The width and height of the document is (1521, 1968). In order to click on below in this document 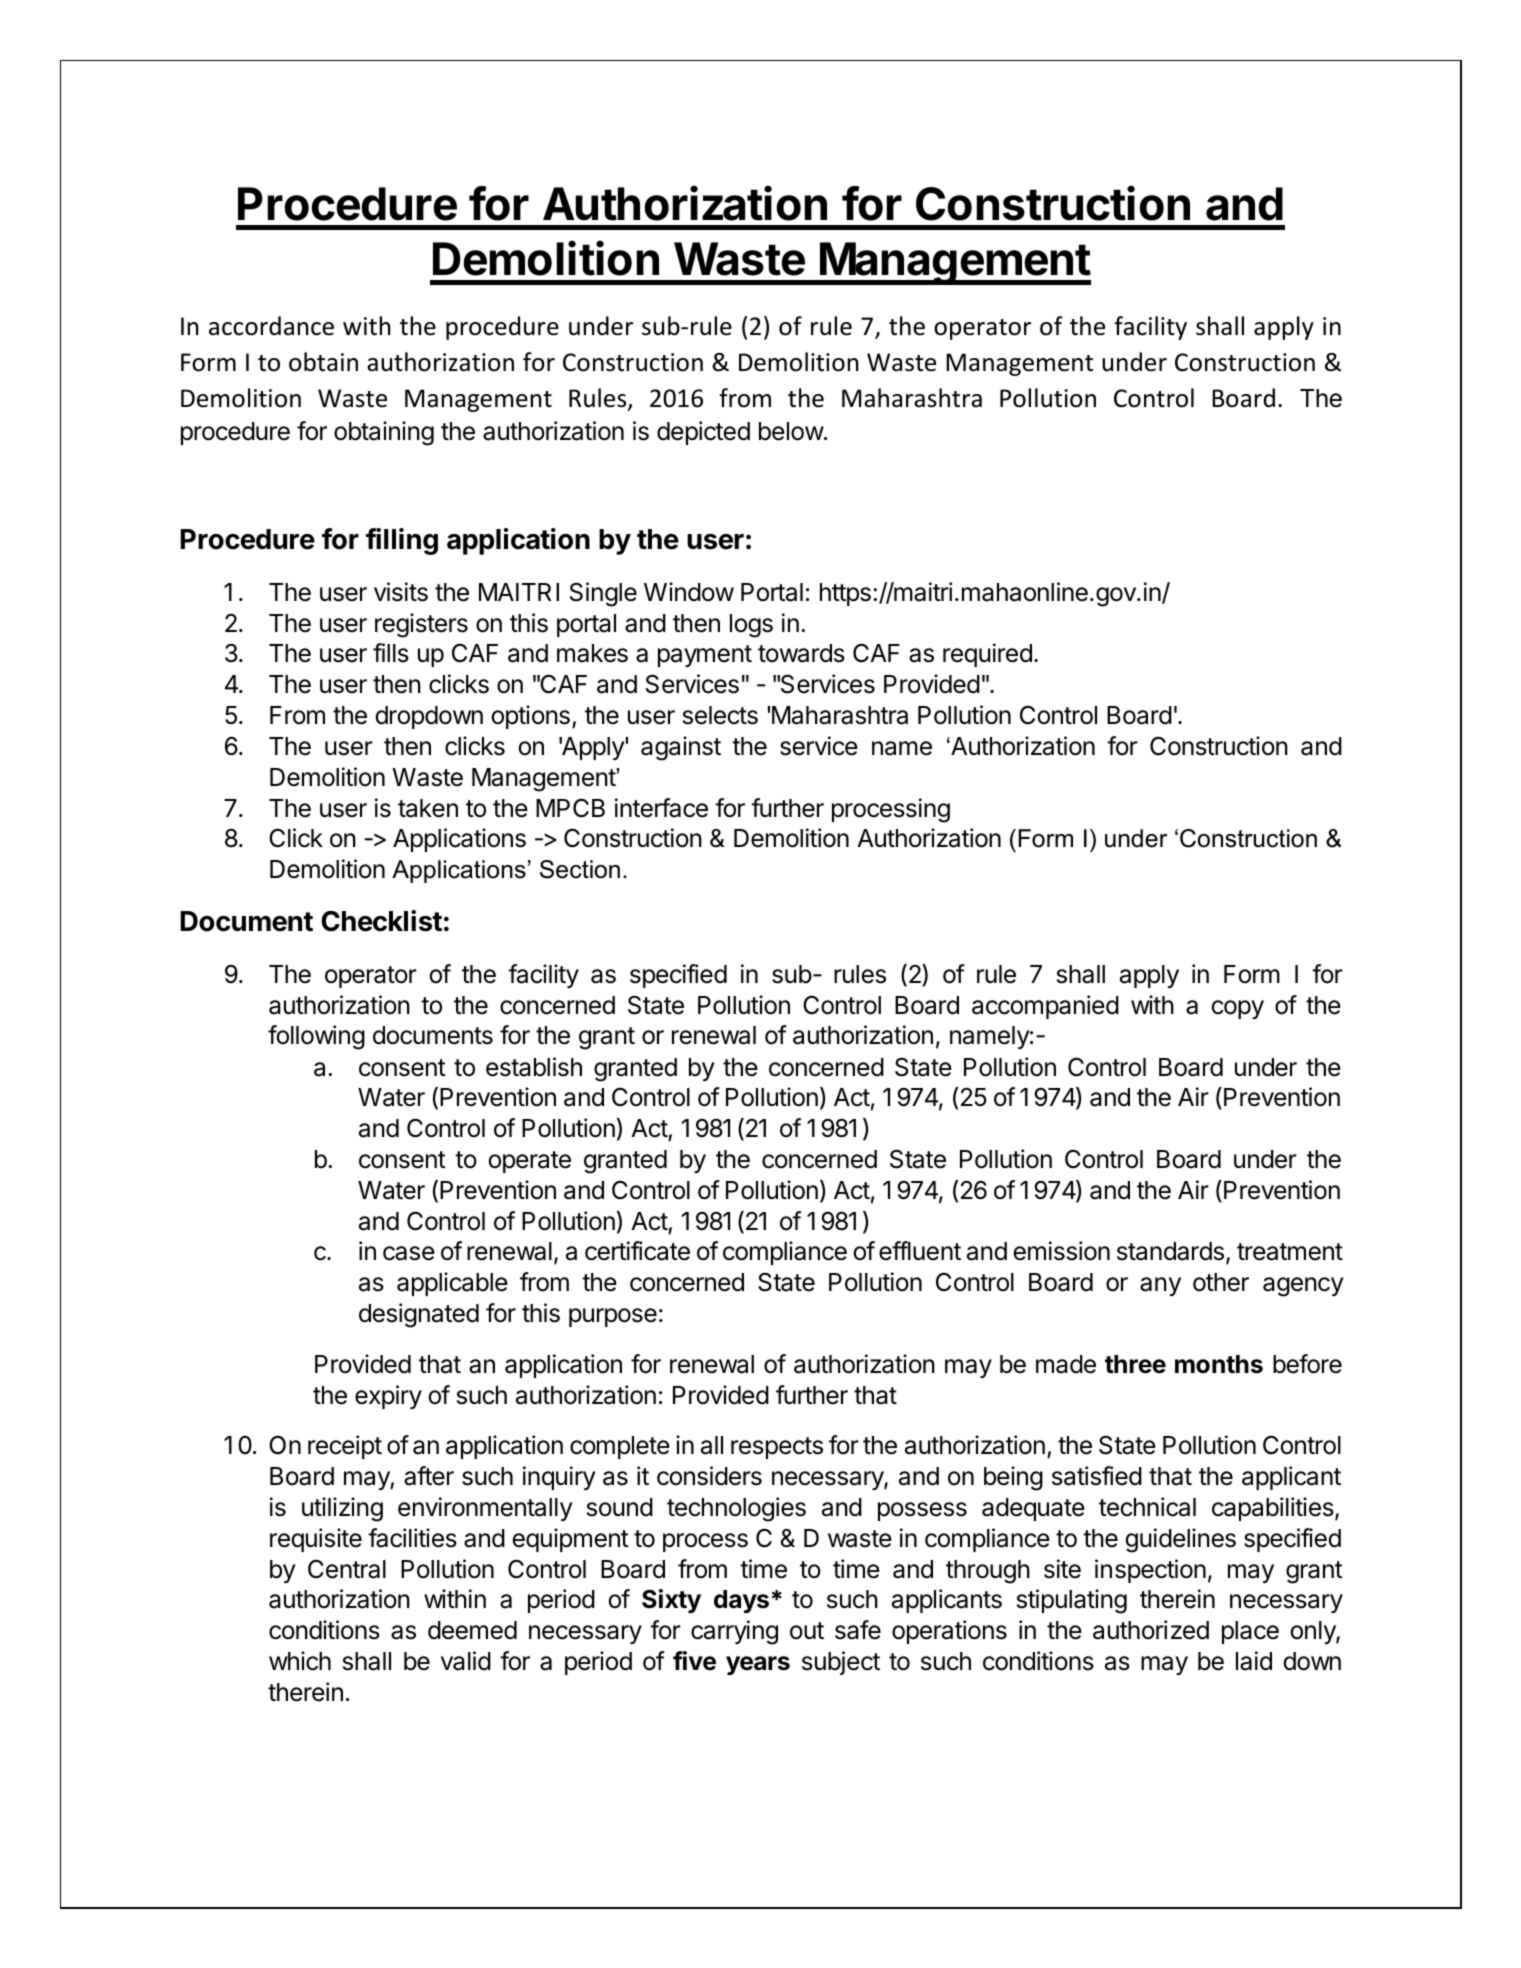, I will do `click(791, 431)`.
